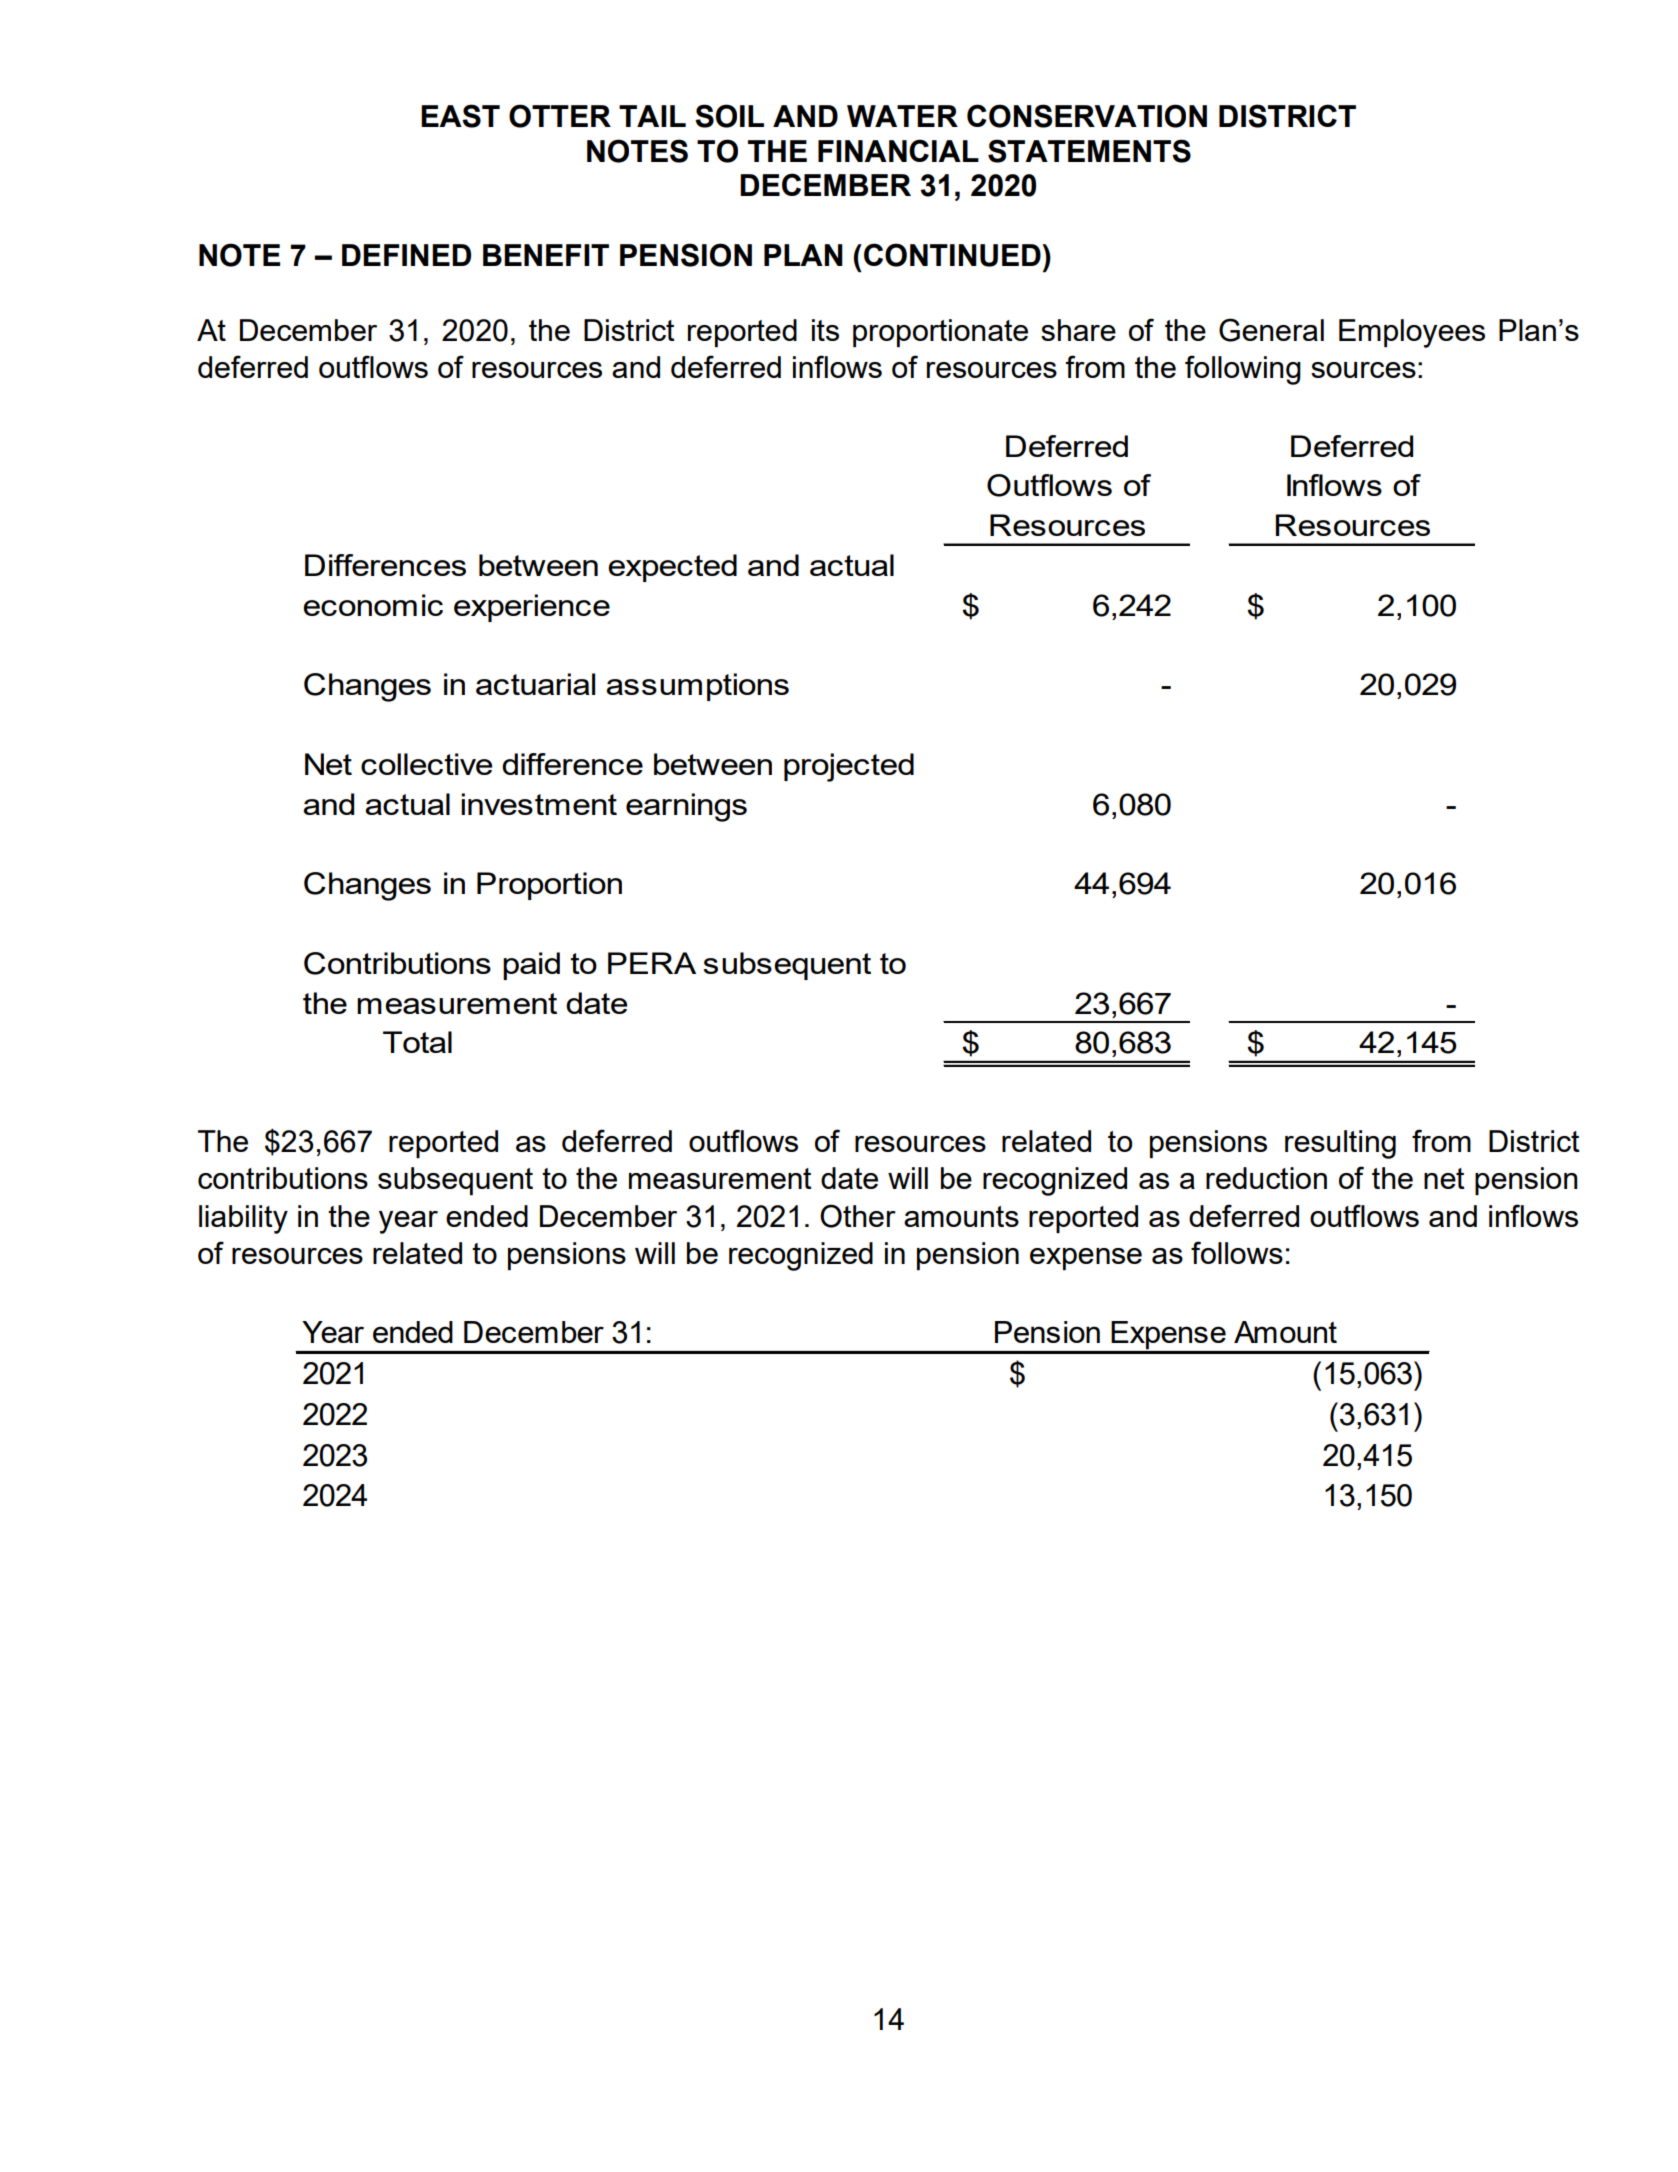  Describe the element at coordinates (1089, 151) in the screenshot. I see `STATEMENTS` at that location.
